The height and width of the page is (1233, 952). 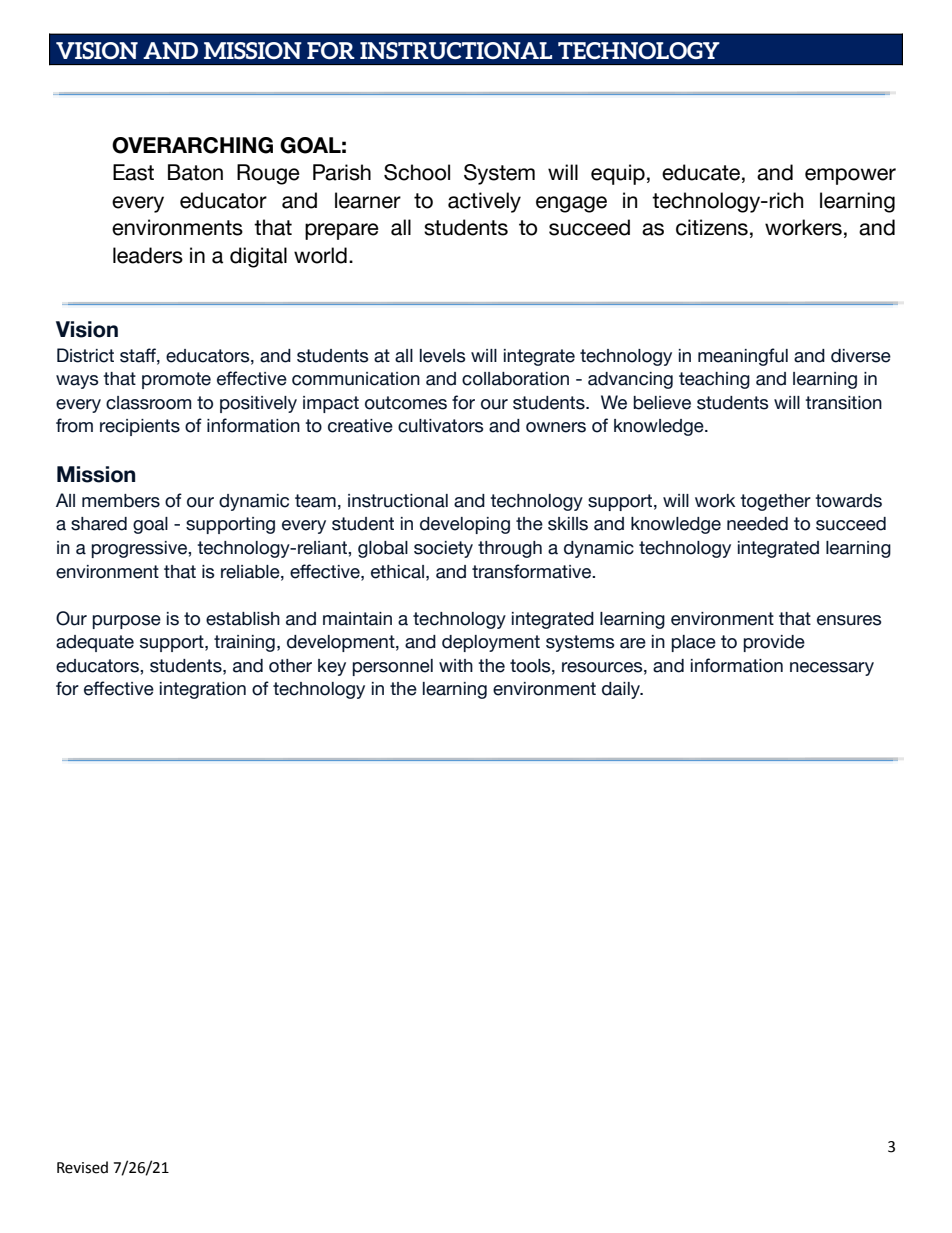 I want to click on Revised, so click(x=82, y=1167).
